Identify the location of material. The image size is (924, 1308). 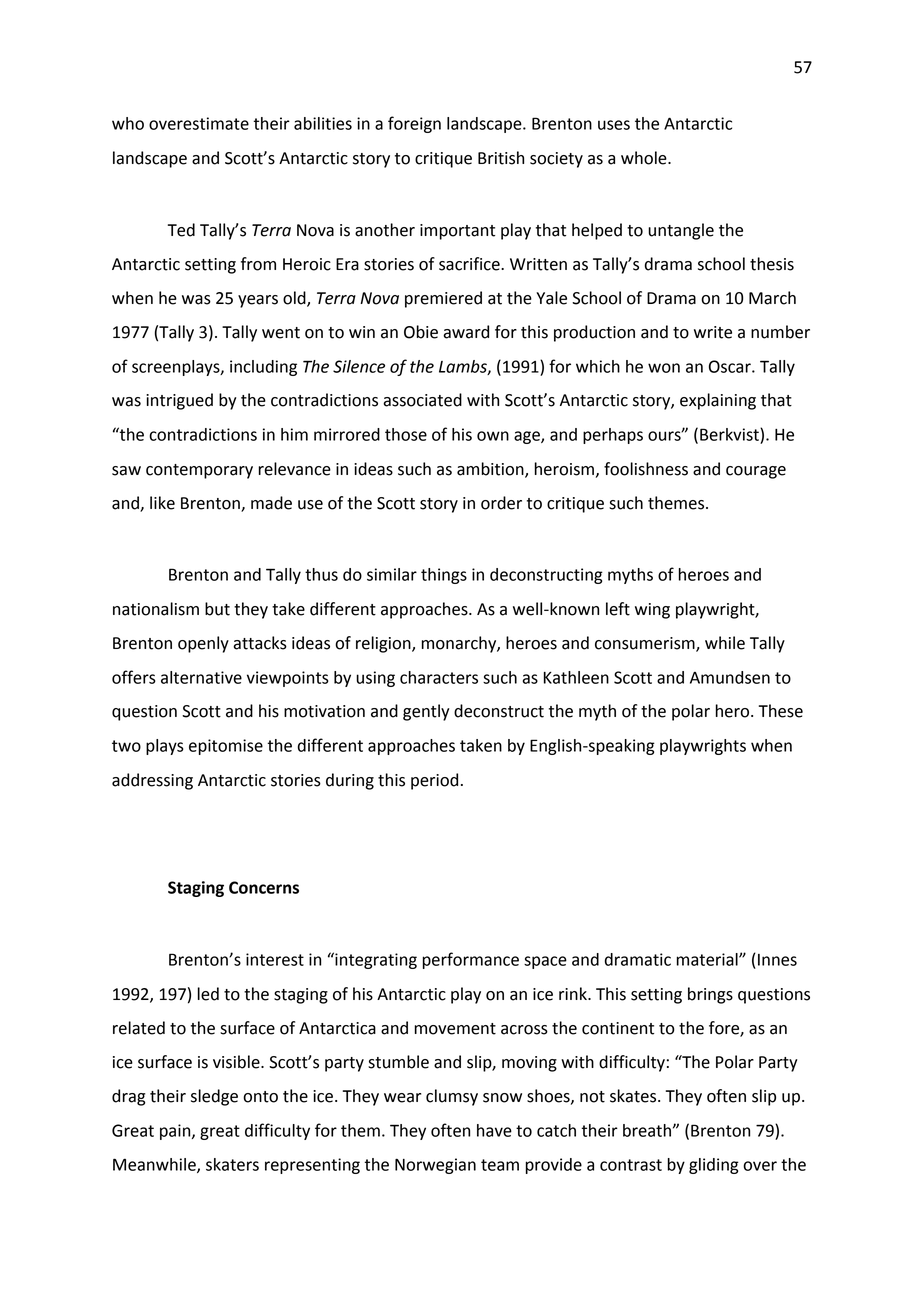
(708, 959).
